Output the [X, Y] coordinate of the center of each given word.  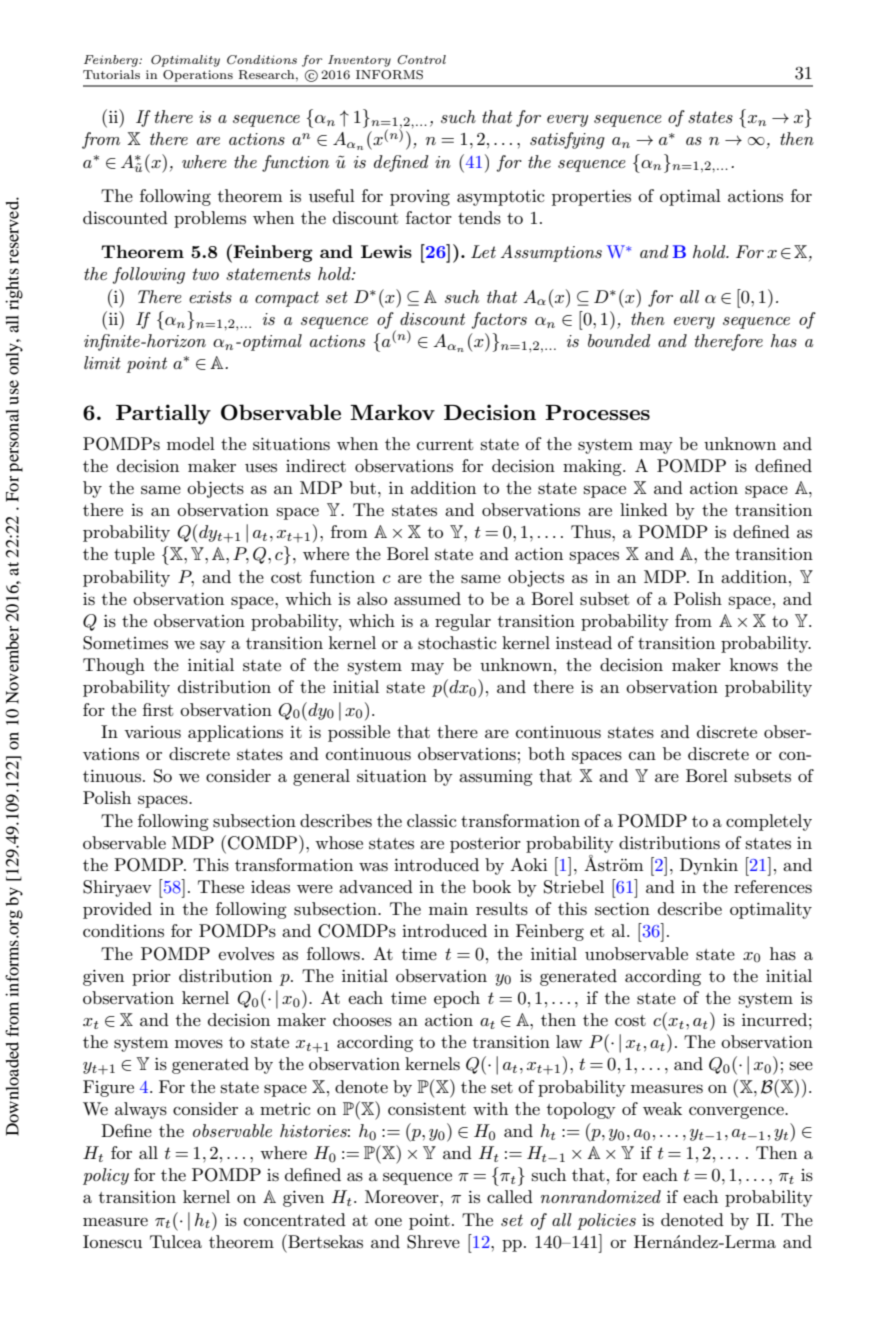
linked [644, 509]
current [445, 444]
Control [421, 60]
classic [431, 821]
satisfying [567, 140]
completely [769, 822]
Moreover [403, 1196]
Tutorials [111, 74]
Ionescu [112, 1242]
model [191, 443]
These [221, 887]
